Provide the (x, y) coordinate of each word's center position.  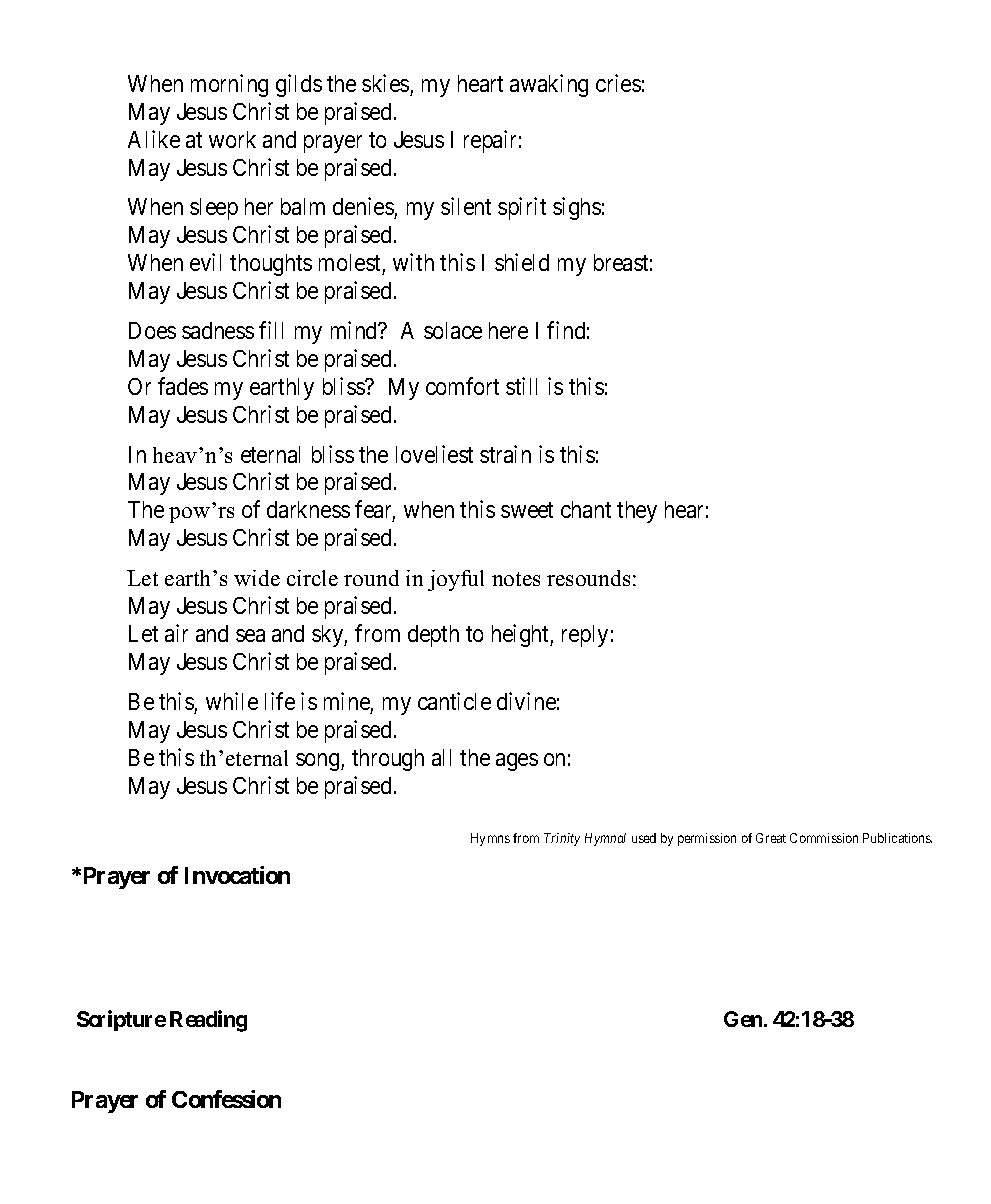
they (637, 512)
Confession (226, 1099)
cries (618, 83)
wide (257, 578)
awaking (549, 85)
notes (516, 579)
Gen (743, 1019)
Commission (824, 838)
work (232, 139)
